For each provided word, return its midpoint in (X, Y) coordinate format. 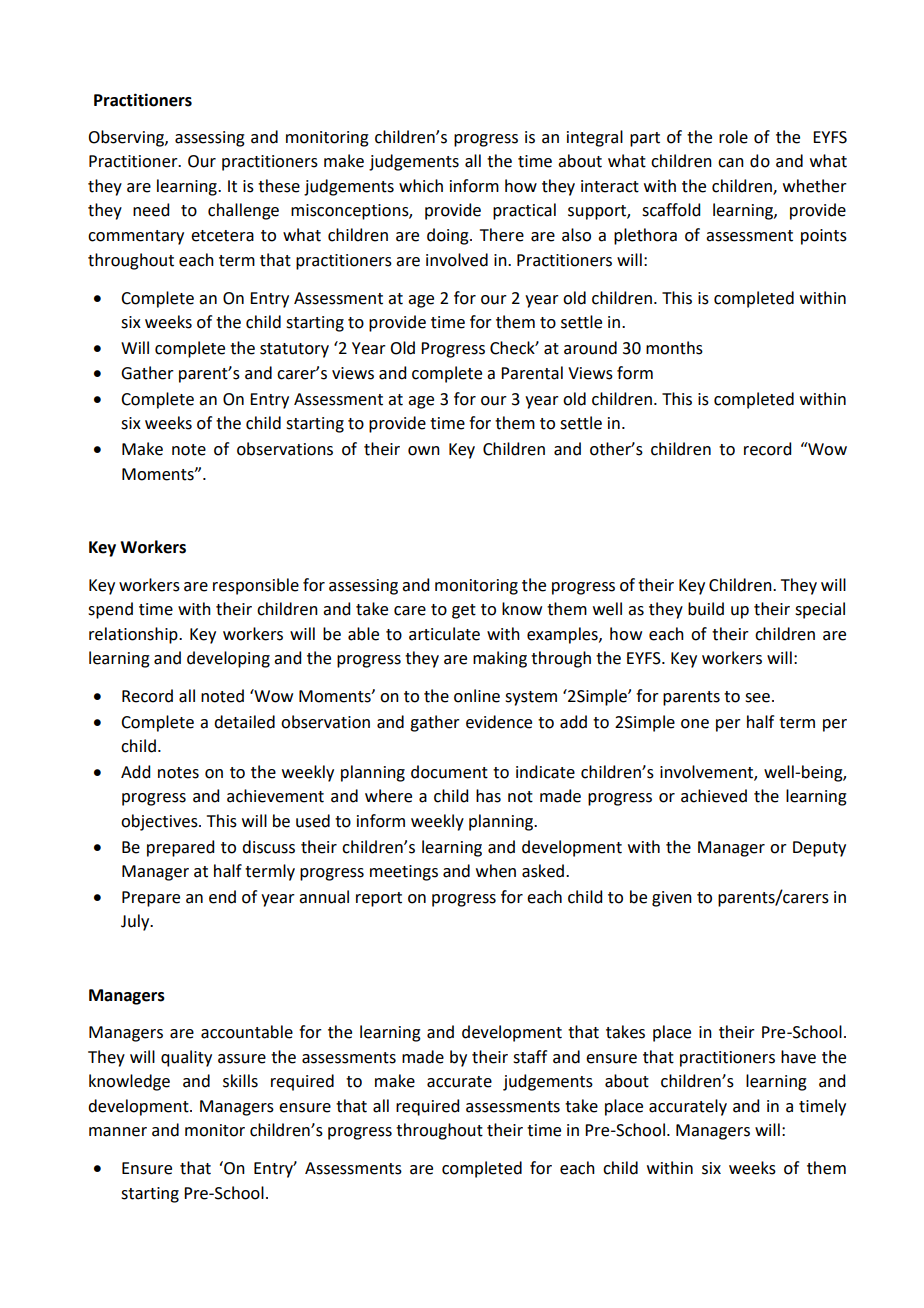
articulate (444, 634)
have (798, 1057)
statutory (294, 350)
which (421, 186)
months (674, 348)
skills (240, 1081)
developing (228, 659)
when (496, 871)
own (424, 451)
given (672, 899)
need (151, 210)
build (706, 609)
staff (530, 1057)
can (731, 163)
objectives (160, 822)
